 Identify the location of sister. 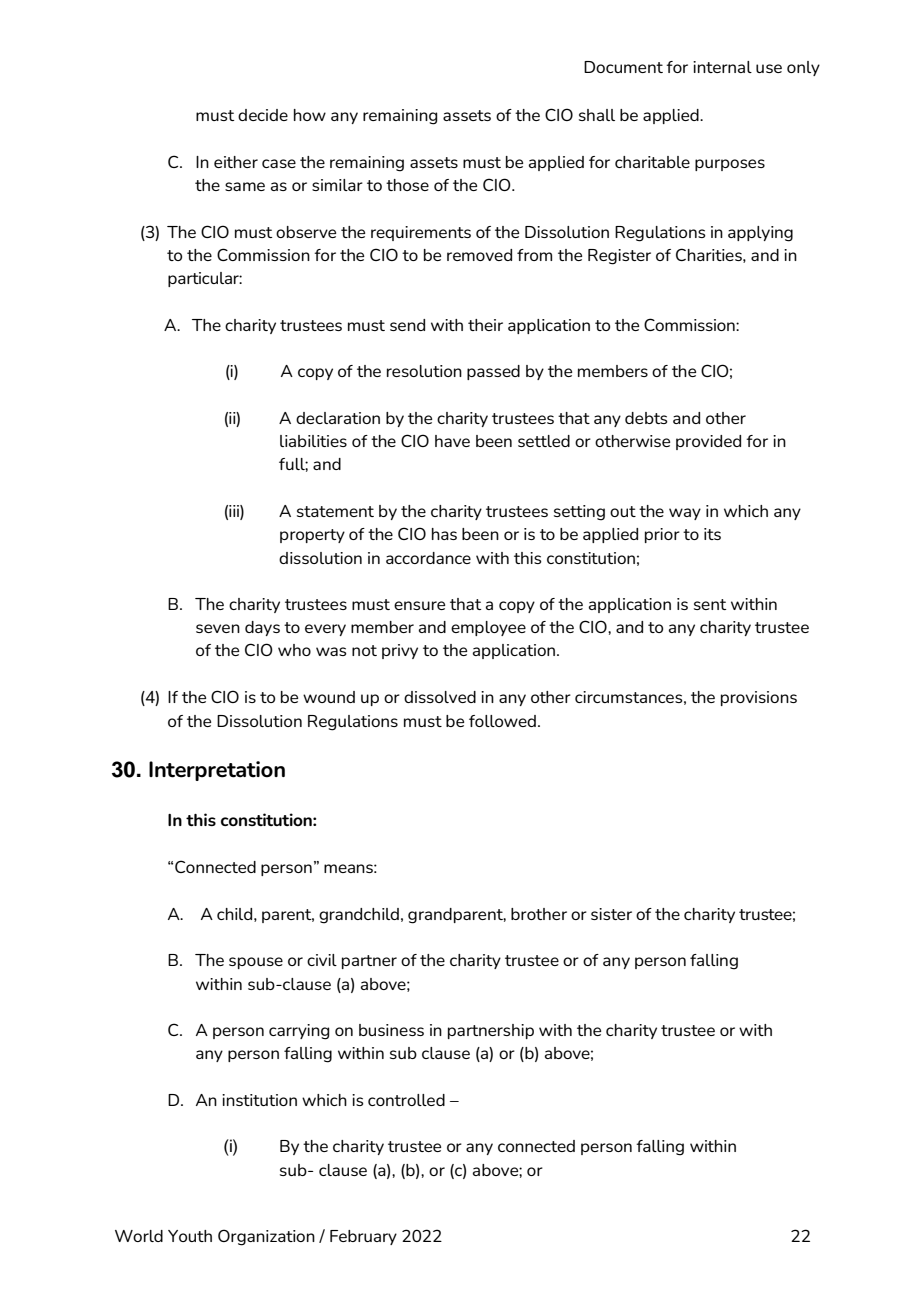
(611, 914).
